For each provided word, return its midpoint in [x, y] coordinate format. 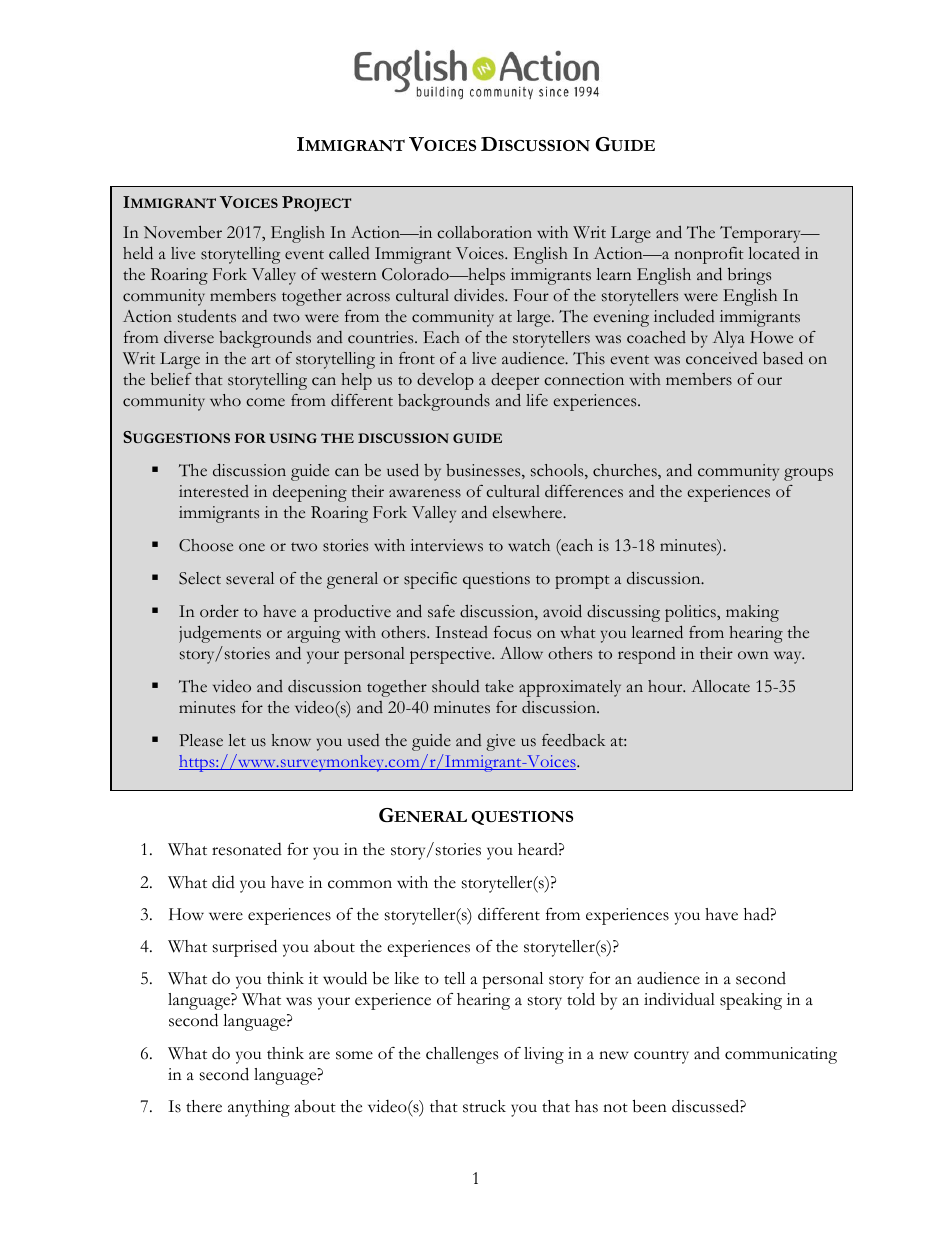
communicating [781, 1055]
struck [484, 1106]
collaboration [484, 232]
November [183, 232]
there [204, 1106]
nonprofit [709, 255]
